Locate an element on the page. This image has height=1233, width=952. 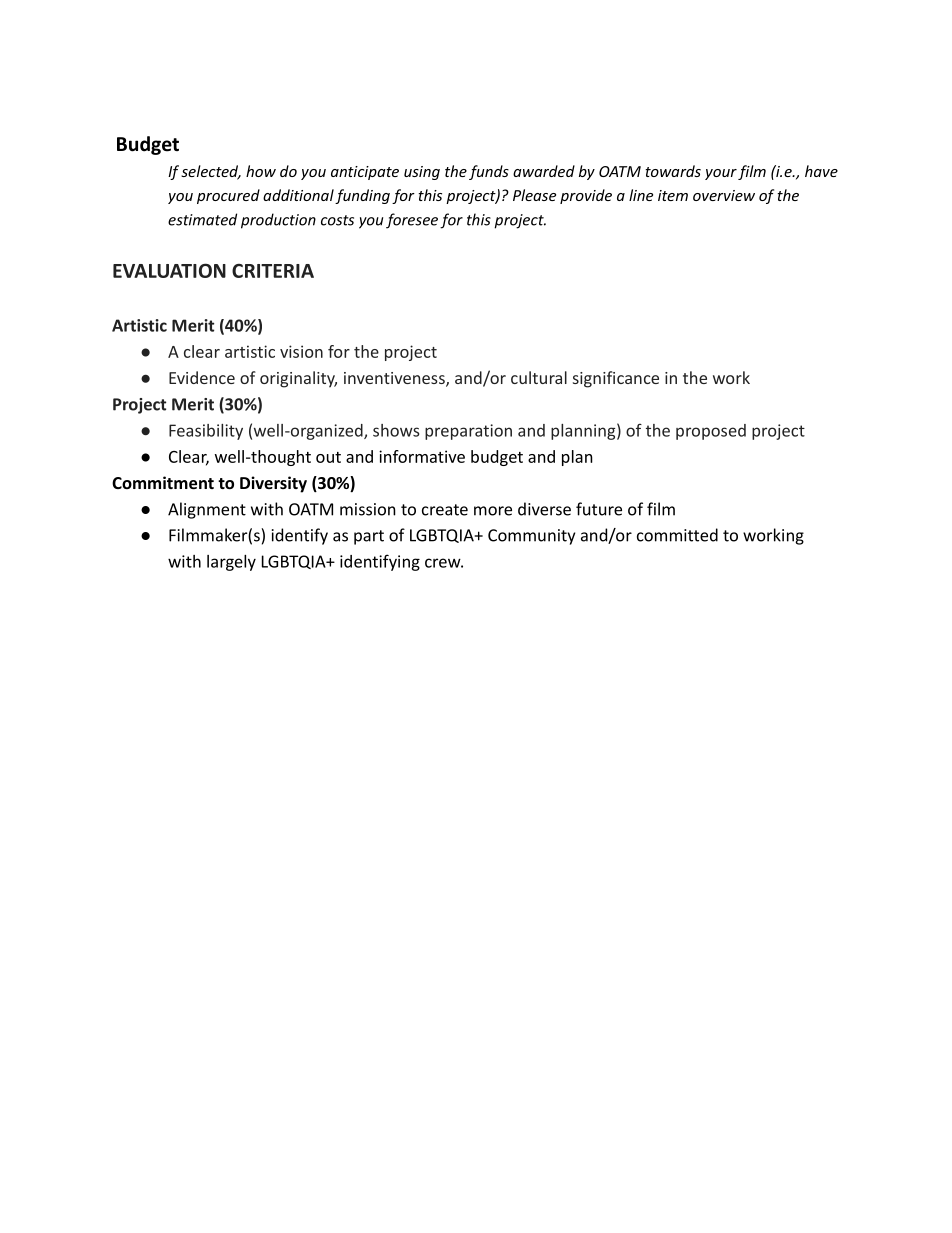
cultural is located at coordinates (539, 377).
